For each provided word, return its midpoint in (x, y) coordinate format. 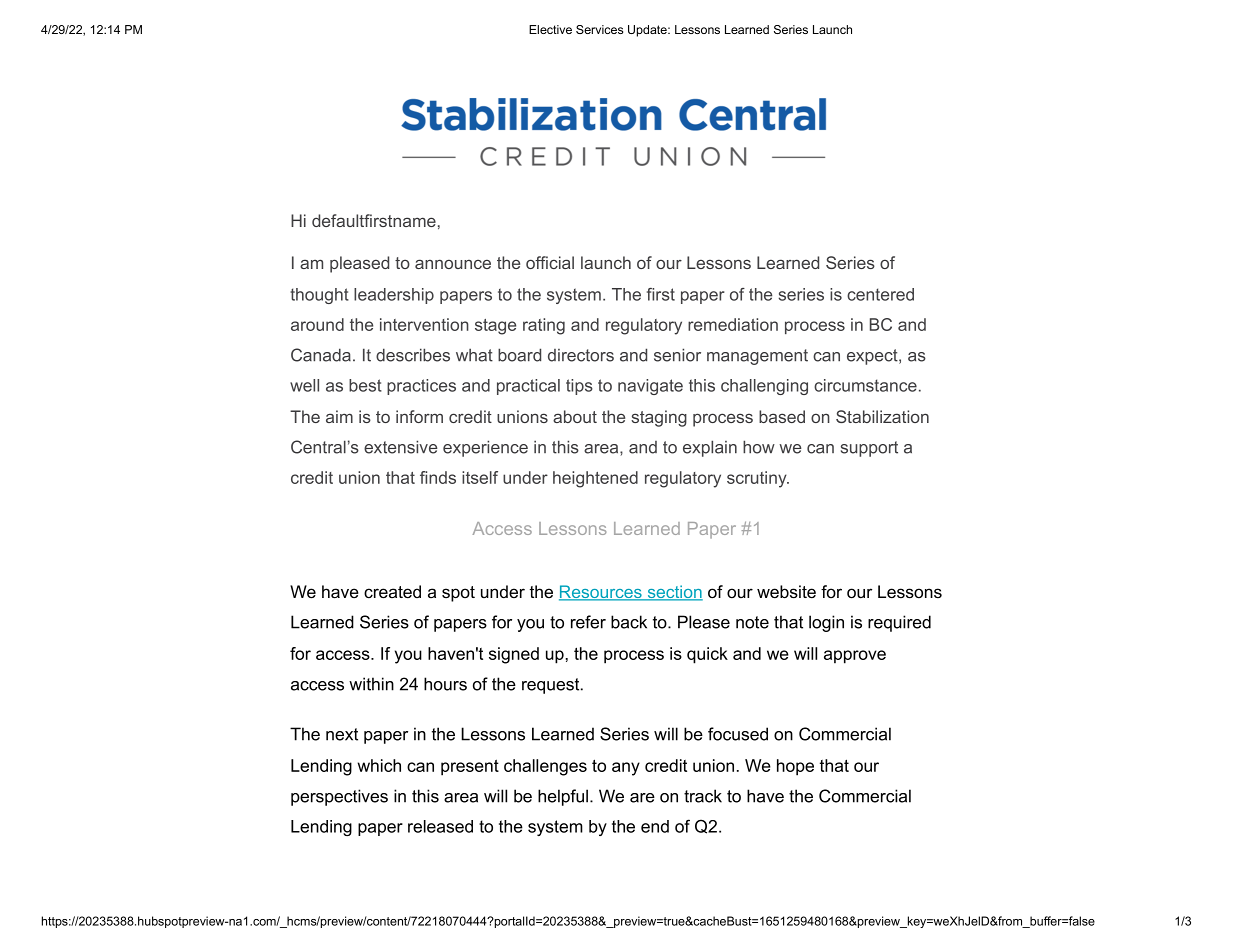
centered (880, 294)
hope (795, 767)
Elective (550, 29)
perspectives (339, 797)
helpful (563, 797)
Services (599, 29)
